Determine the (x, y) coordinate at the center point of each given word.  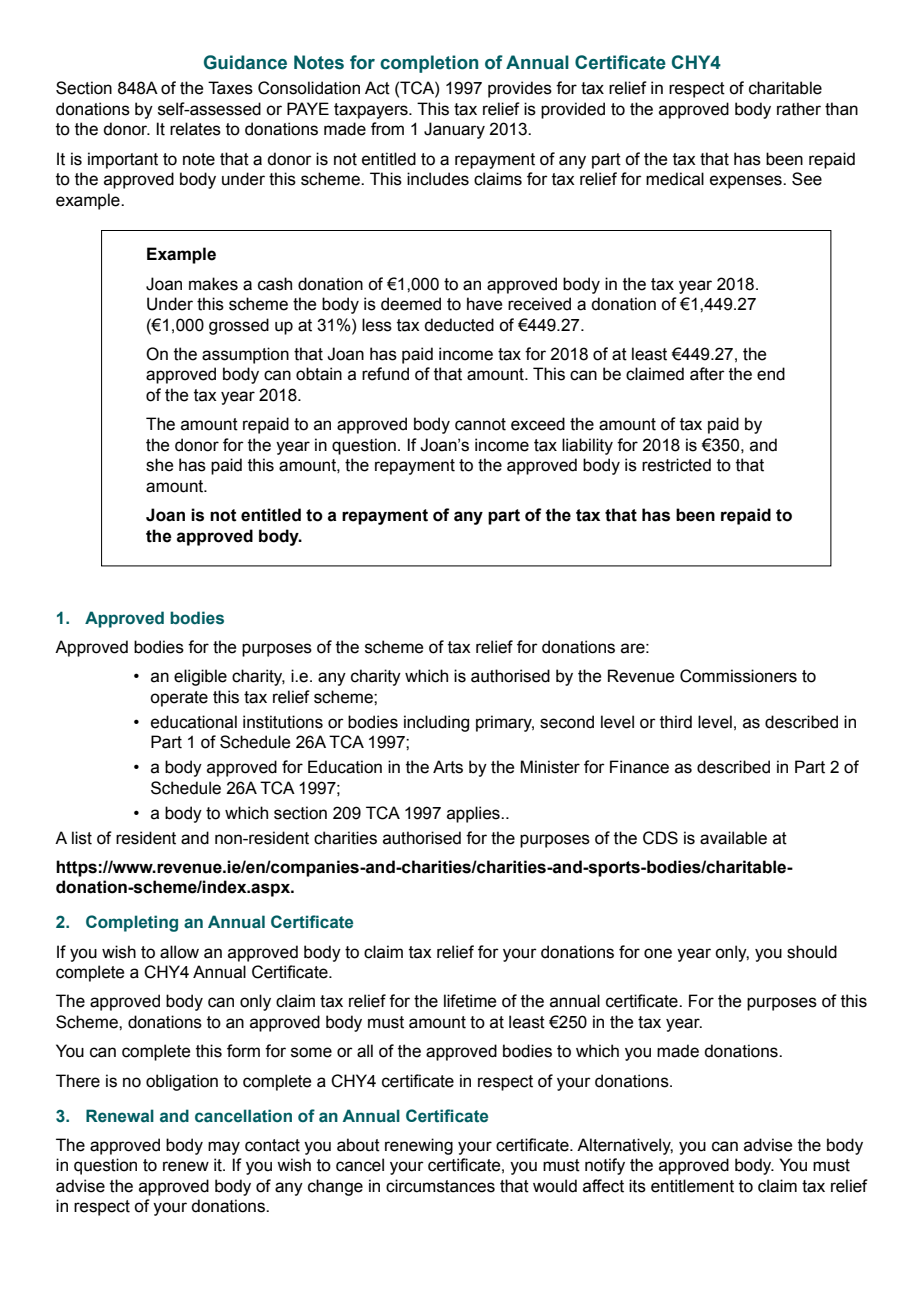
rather (799, 109)
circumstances (440, 1186)
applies (474, 814)
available (733, 838)
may (224, 1148)
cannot (480, 424)
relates (195, 129)
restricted (676, 465)
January (454, 130)
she (159, 465)
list (82, 838)
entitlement (692, 1186)
